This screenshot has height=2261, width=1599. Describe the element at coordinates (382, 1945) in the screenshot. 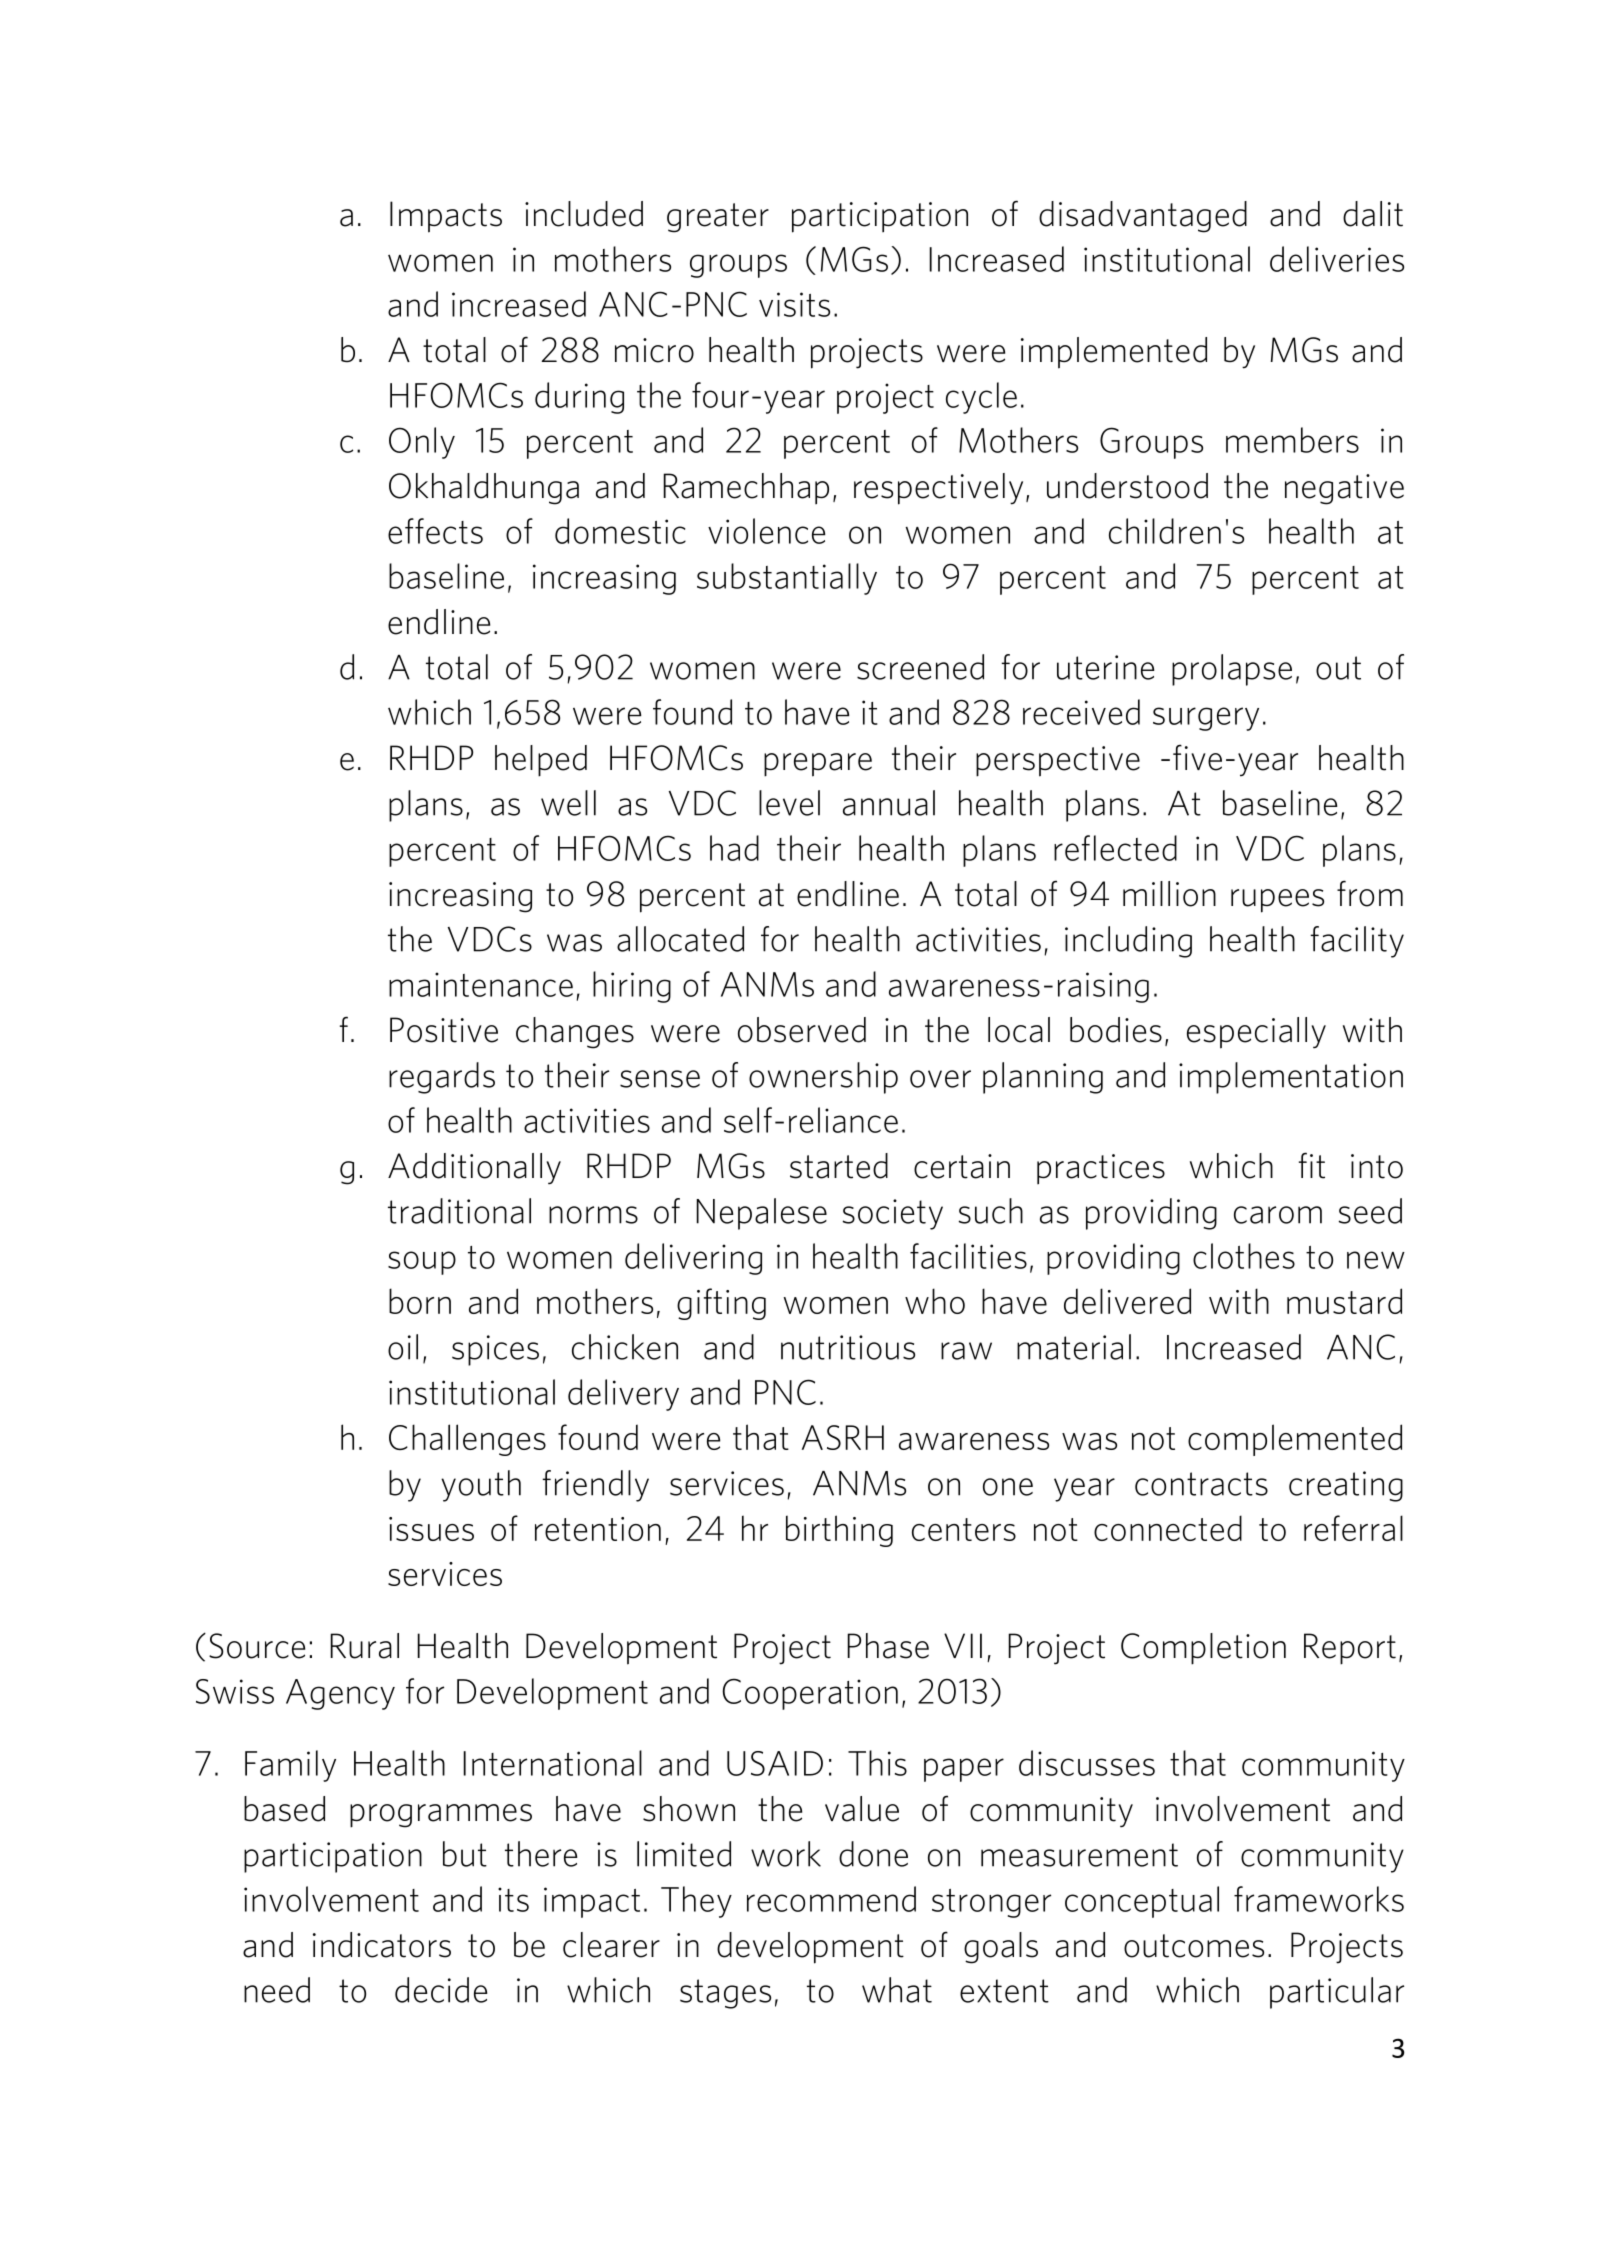

I see `indicators` at that location.
